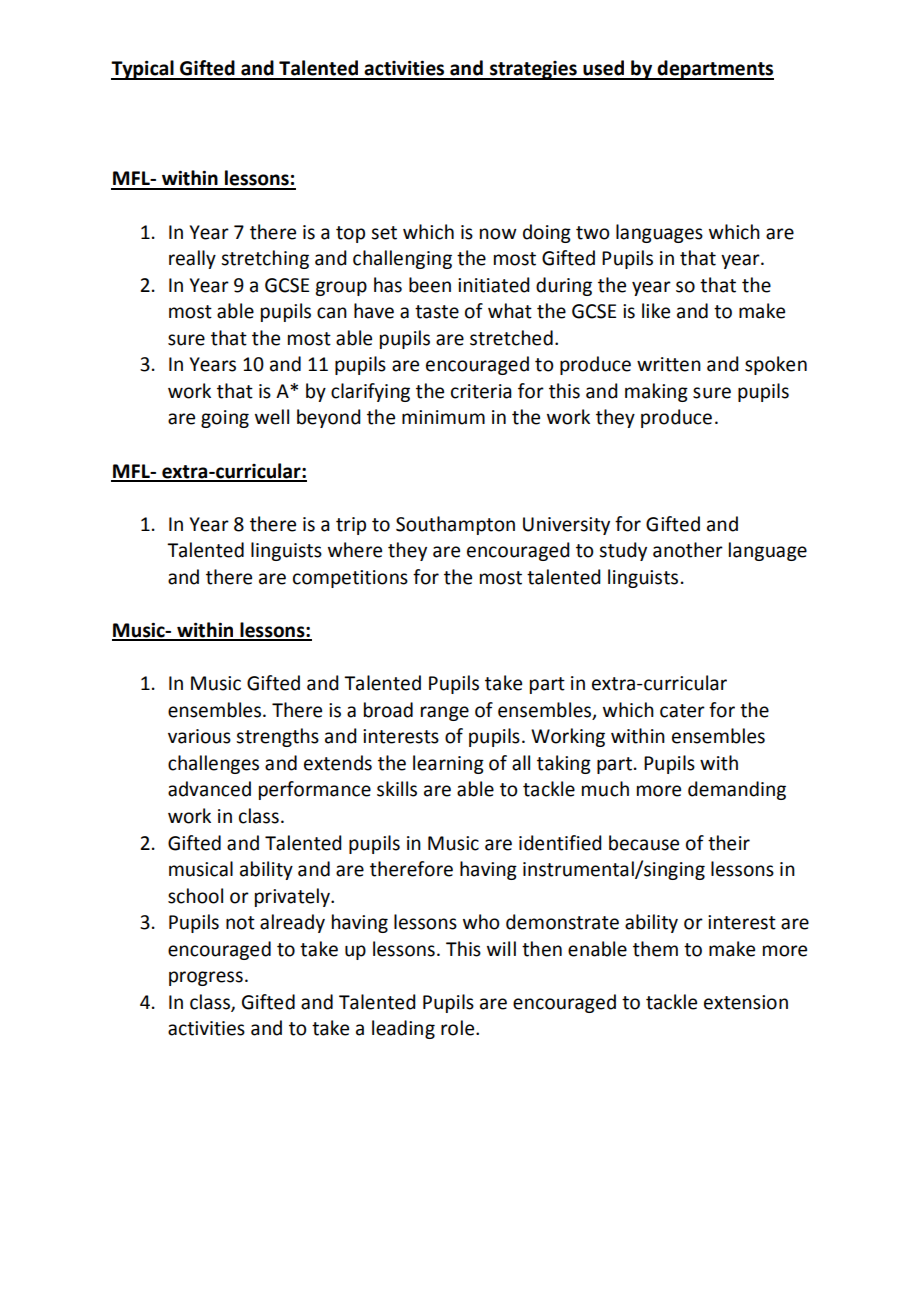 This screenshot has width=924, height=1308. Describe the element at coordinates (143, 70) in the screenshot. I see `Typical` at that location.
